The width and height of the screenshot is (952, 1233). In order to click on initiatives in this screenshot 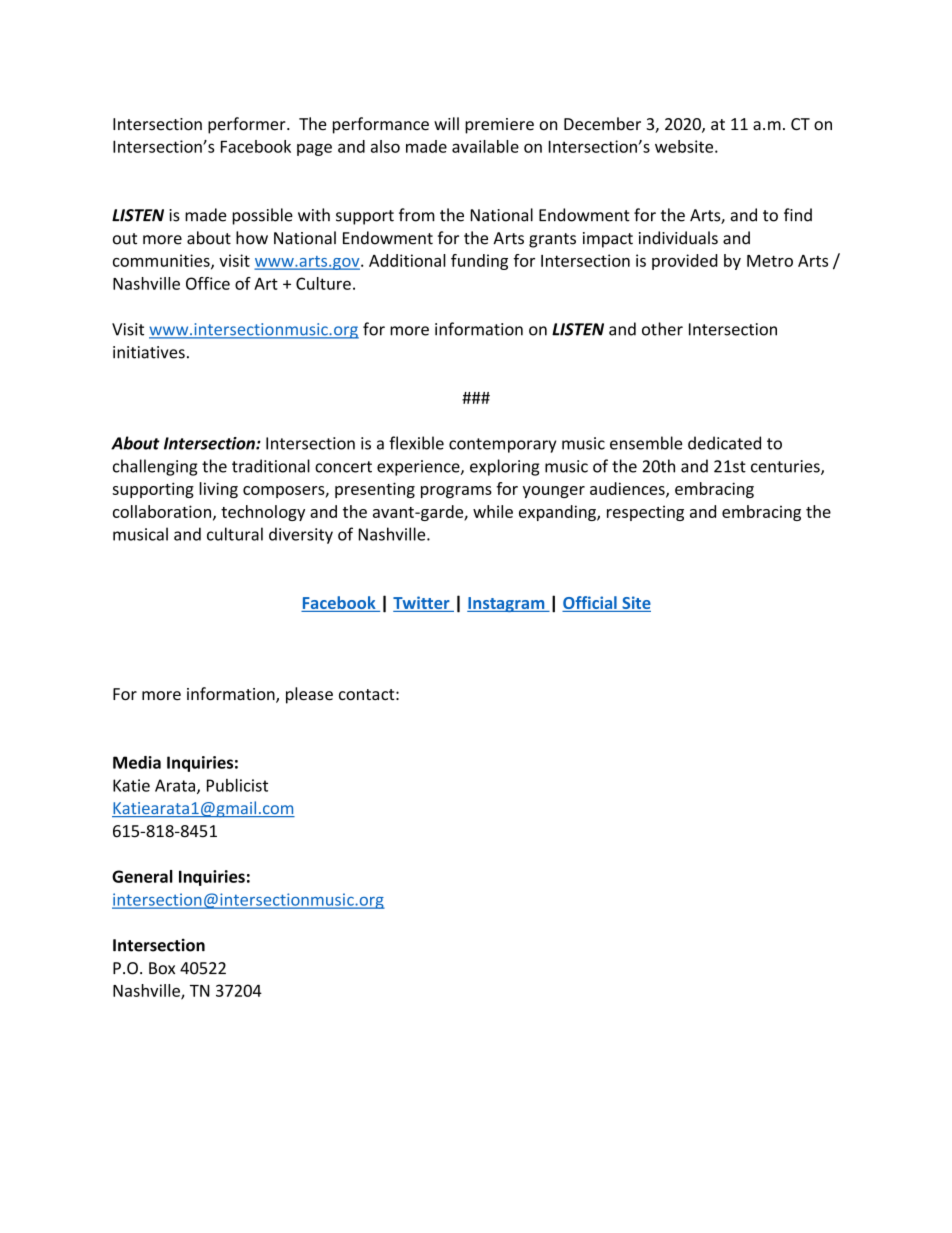, I will do `click(149, 352)`.
